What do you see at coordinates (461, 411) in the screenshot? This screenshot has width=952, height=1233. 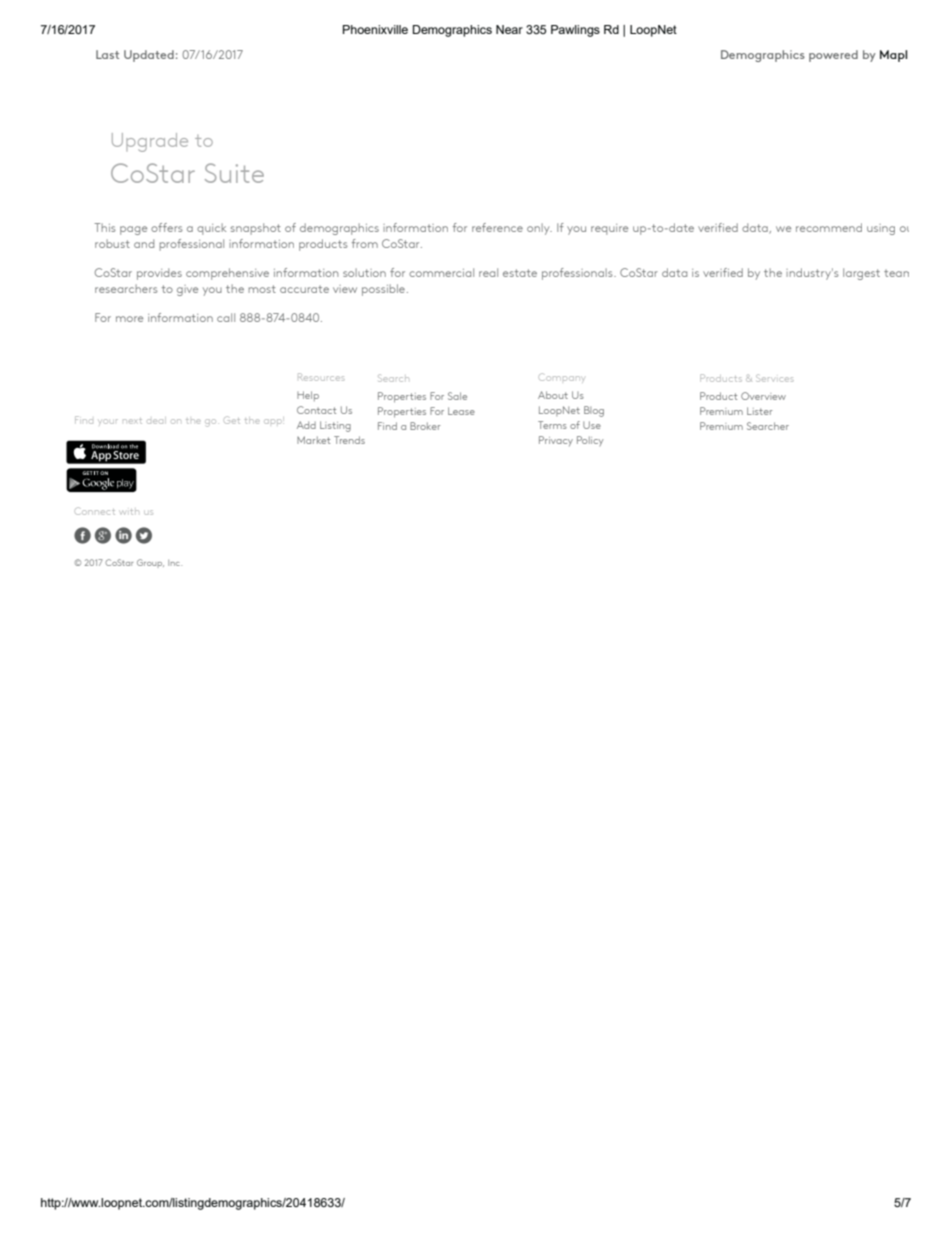 I see `Lease` at bounding box center [461, 411].
